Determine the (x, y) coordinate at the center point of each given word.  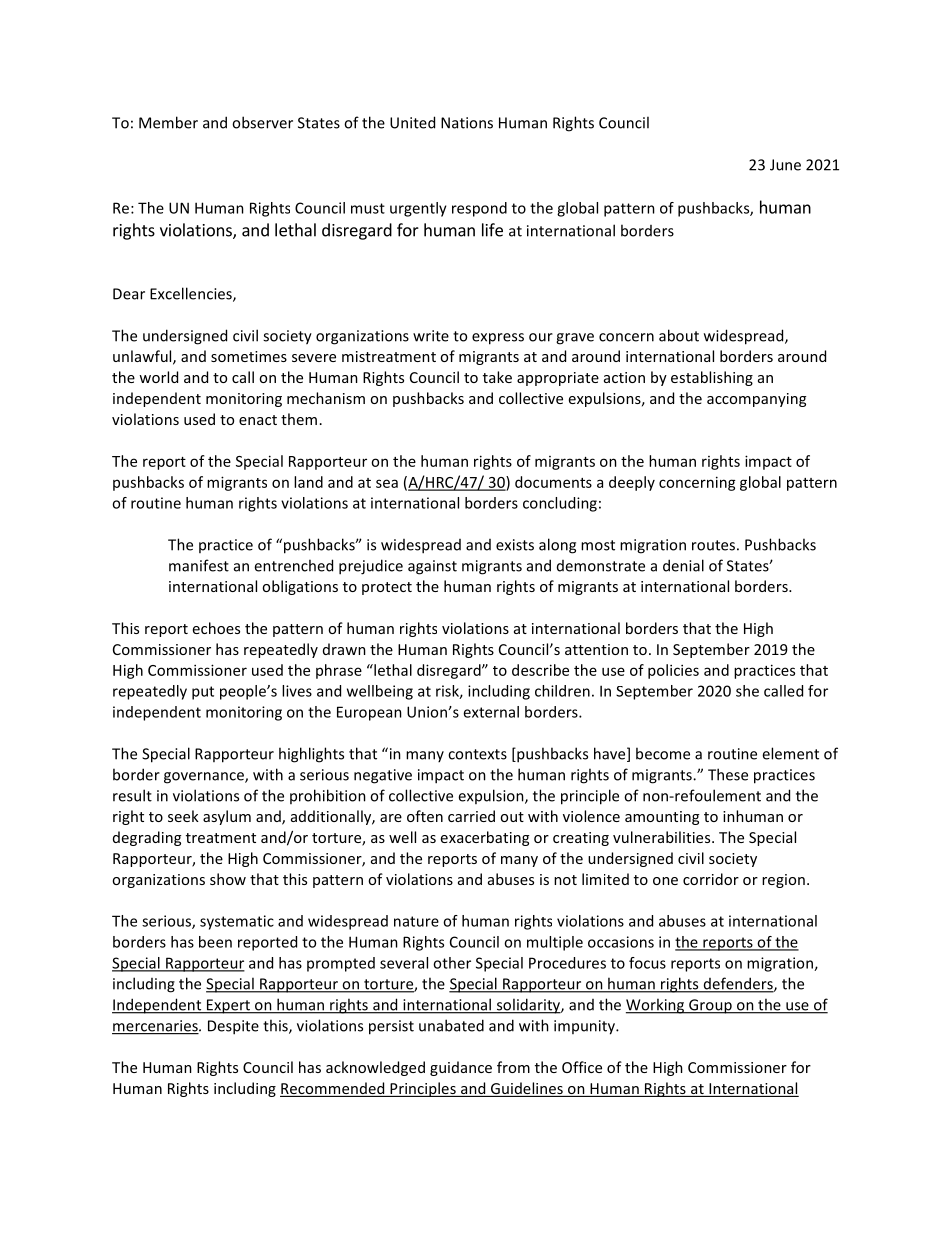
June (785, 165)
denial (683, 565)
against (432, 567)
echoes (216, 628)
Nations (467, 123)
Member (168, 122)
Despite (233, 1027)
